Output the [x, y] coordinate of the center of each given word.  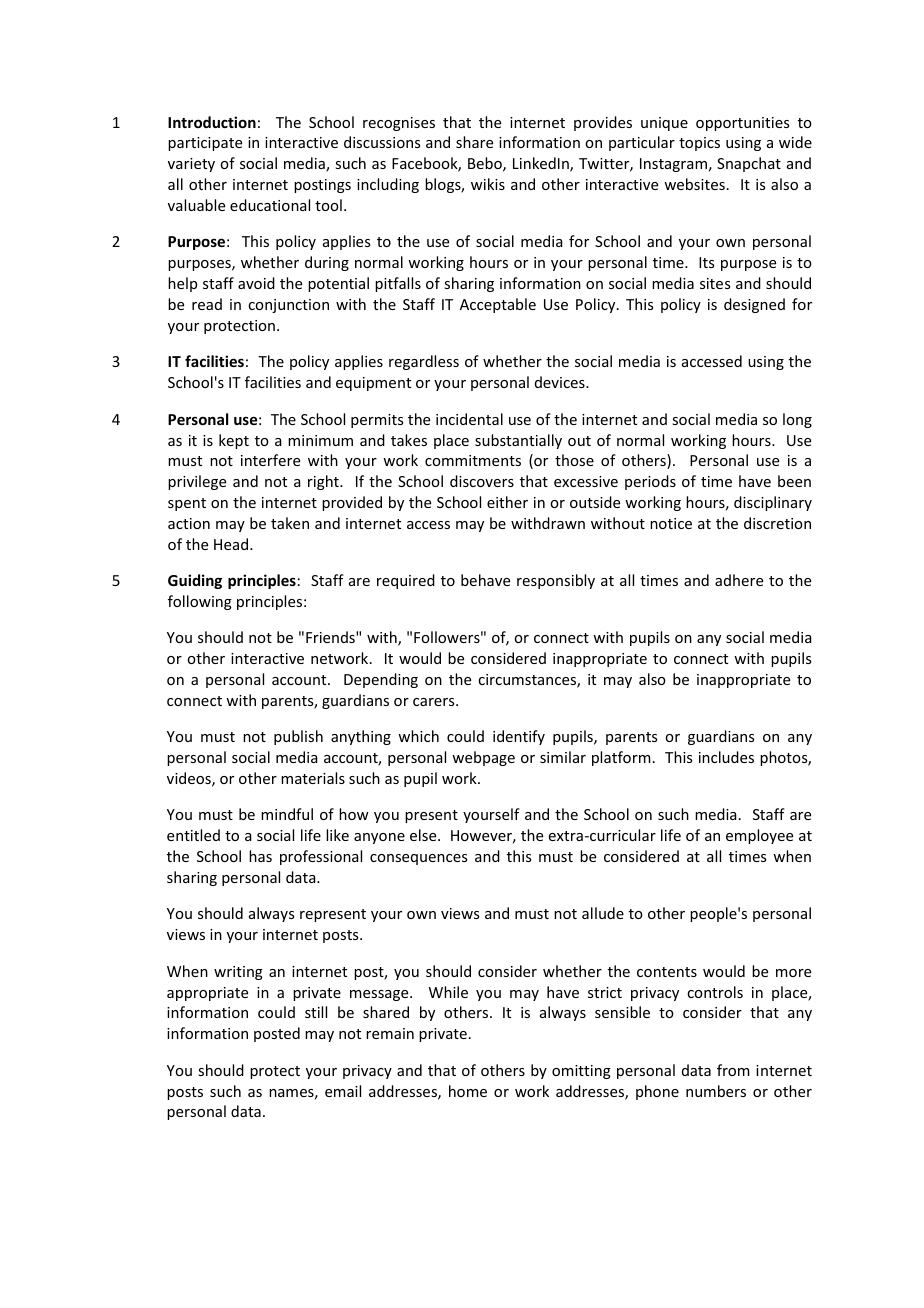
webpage [483, 758]
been [794, 481]
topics [699, 144]
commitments [473, 460]
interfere [270, 460]
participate [205, 144]
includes [726, 757]
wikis [488, 184]
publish [298, 737]
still [316, 1012]
